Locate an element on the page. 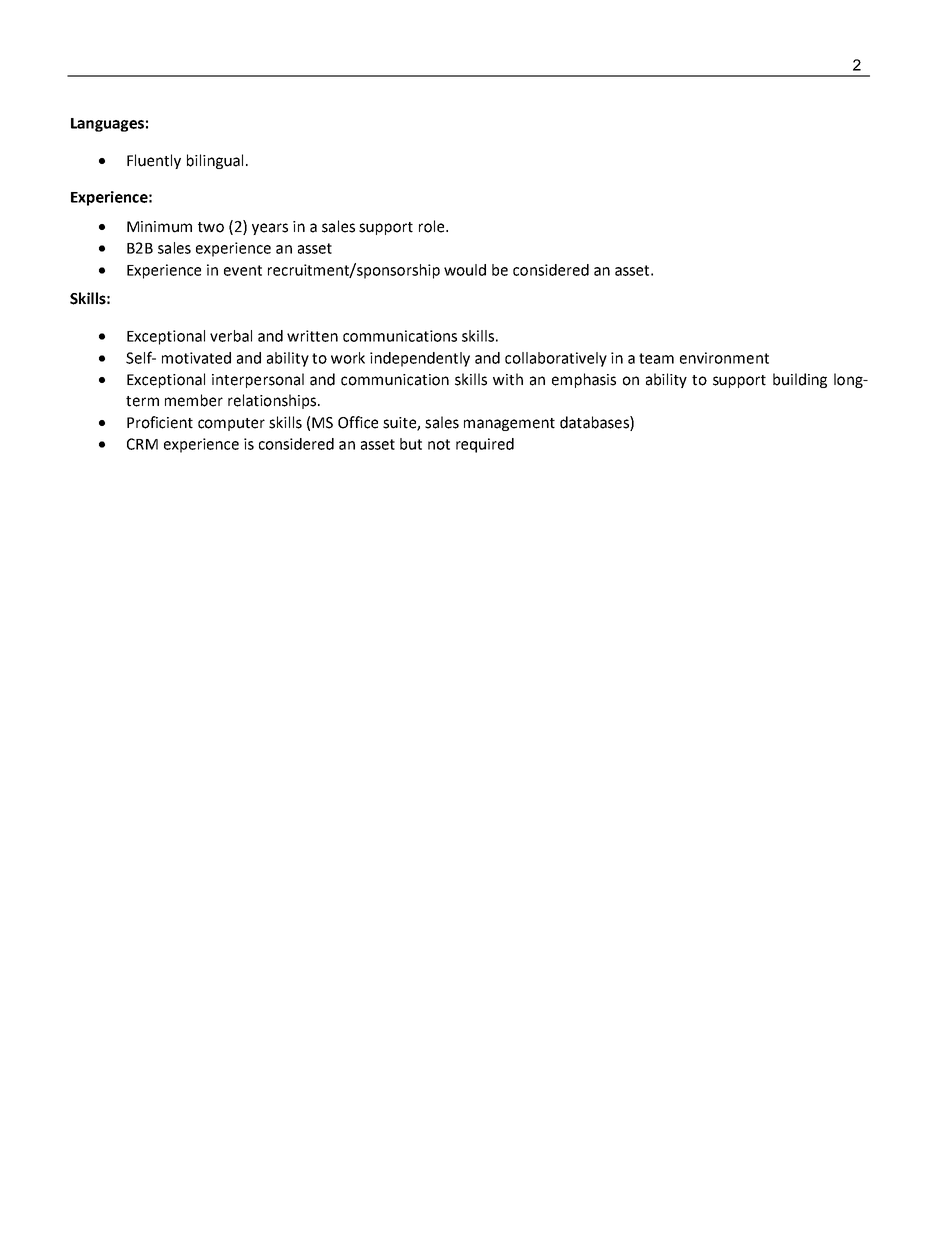  CRM is located at coordinates (142, 444).
